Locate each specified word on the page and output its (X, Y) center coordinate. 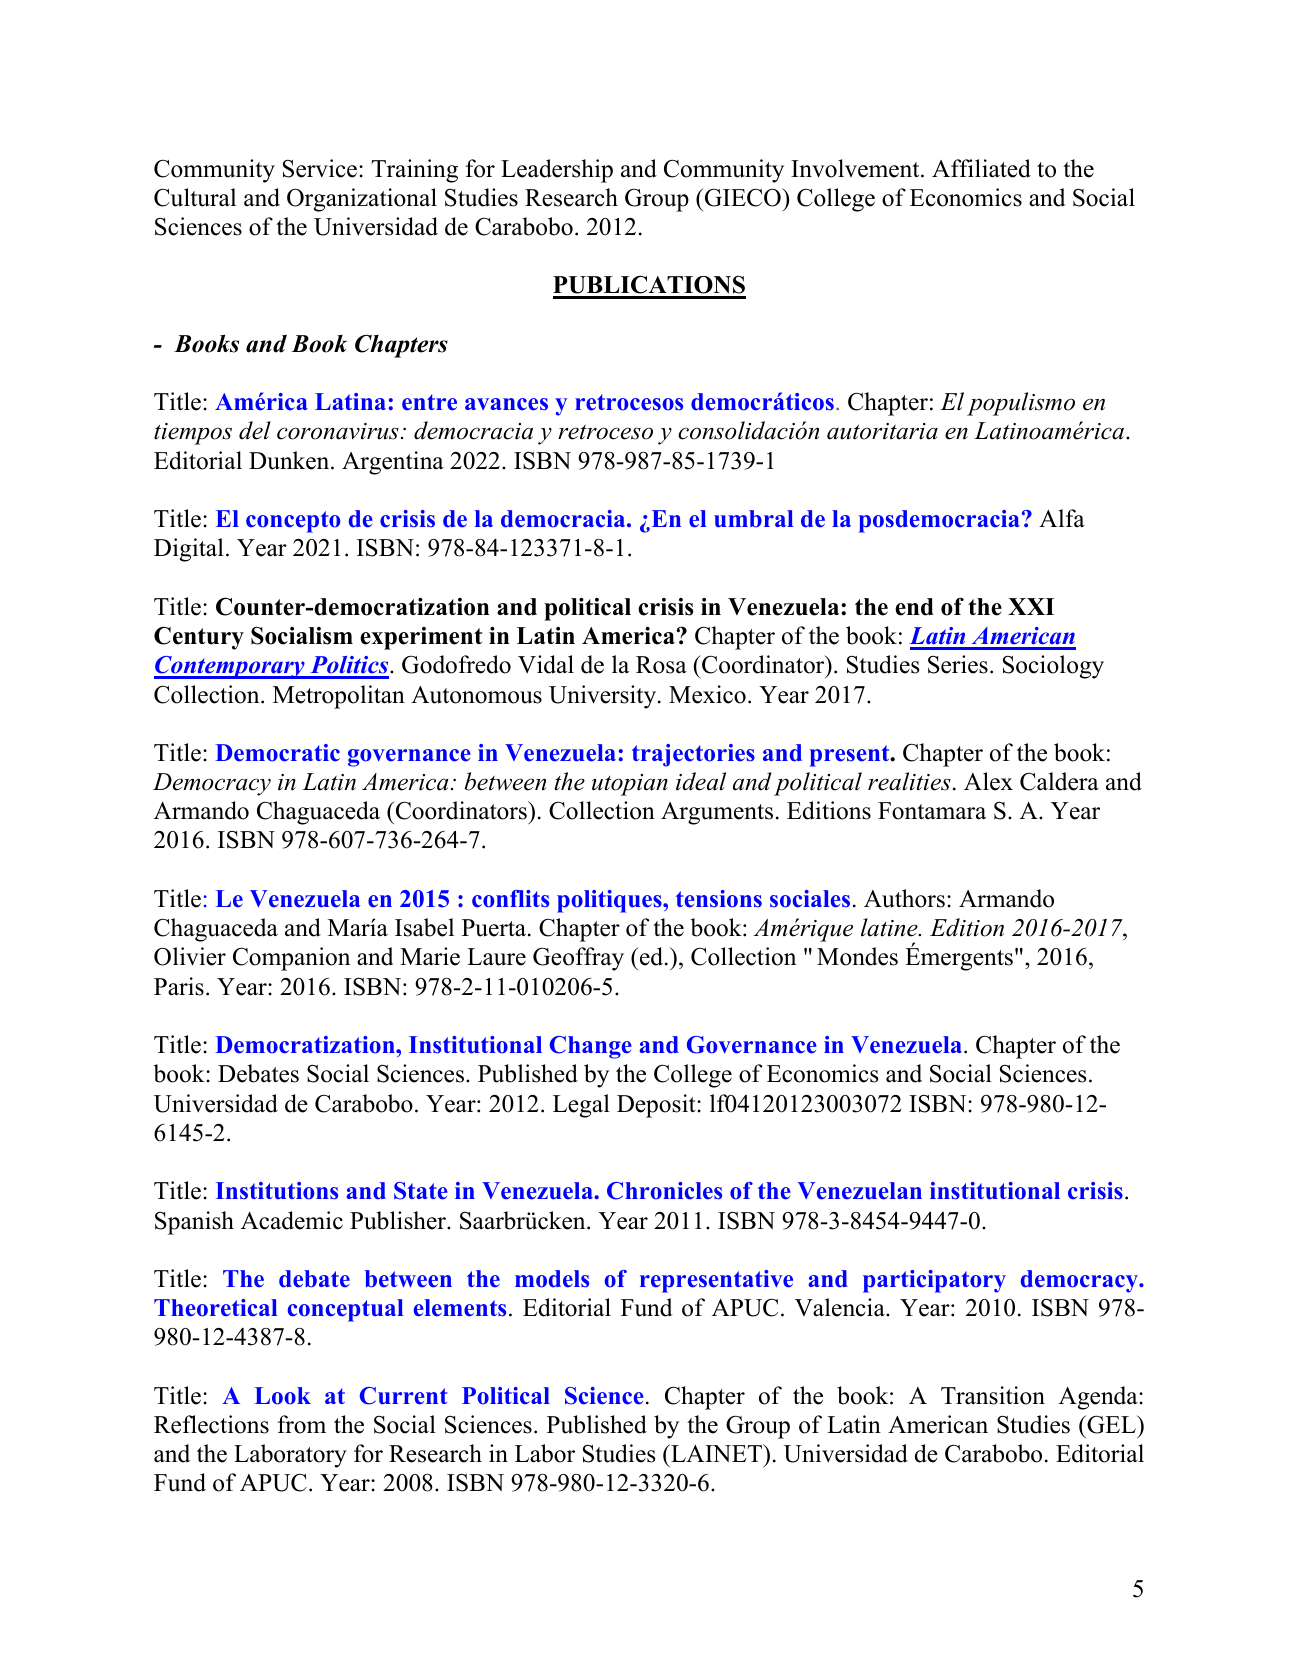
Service (320, 168)
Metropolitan (339, 697)
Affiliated (981, 168)
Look (283, 1396)
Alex (988, 781)
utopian (630, 785)
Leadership (557, 171)
